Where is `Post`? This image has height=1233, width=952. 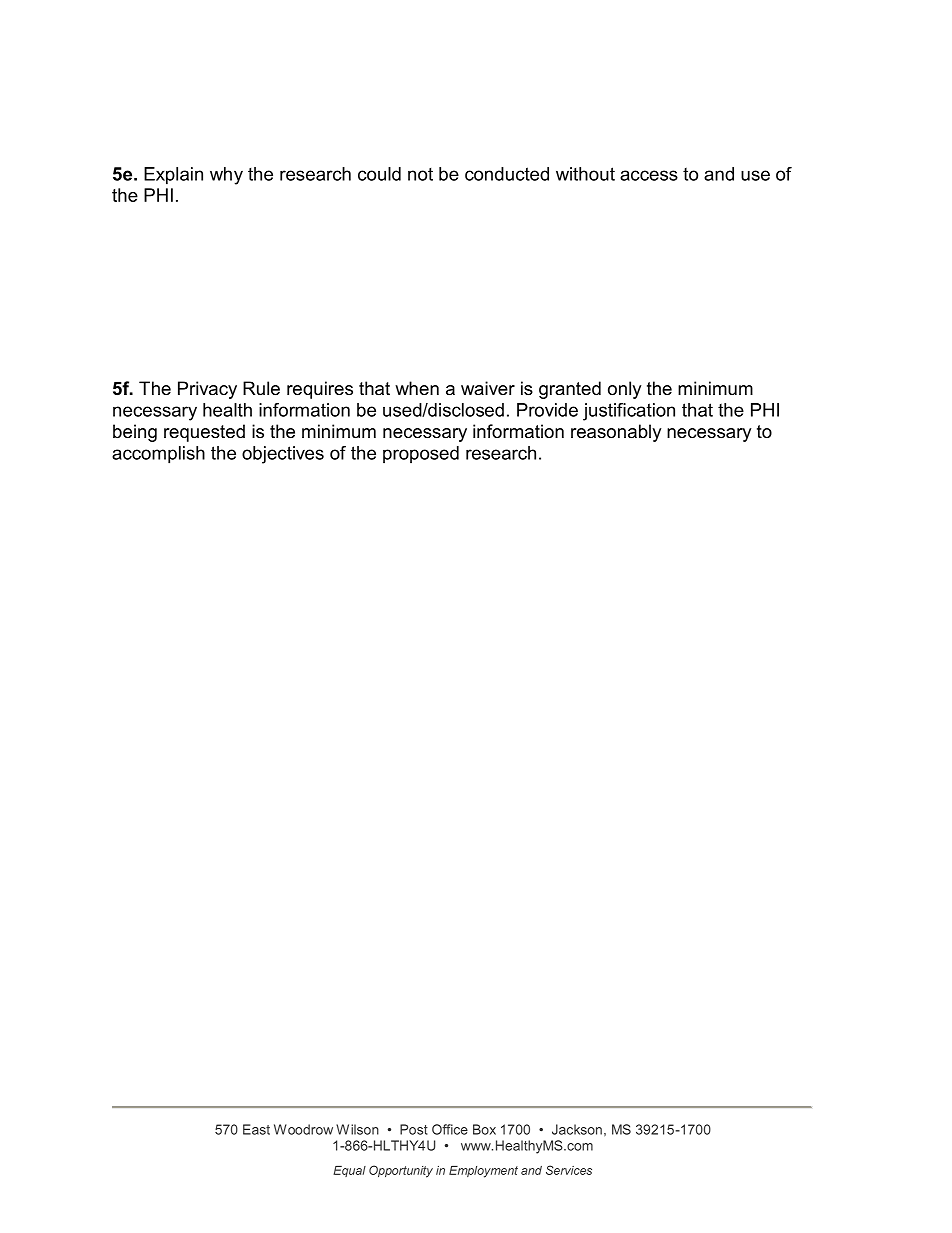 Post is located at coordinates (414, 1129).
